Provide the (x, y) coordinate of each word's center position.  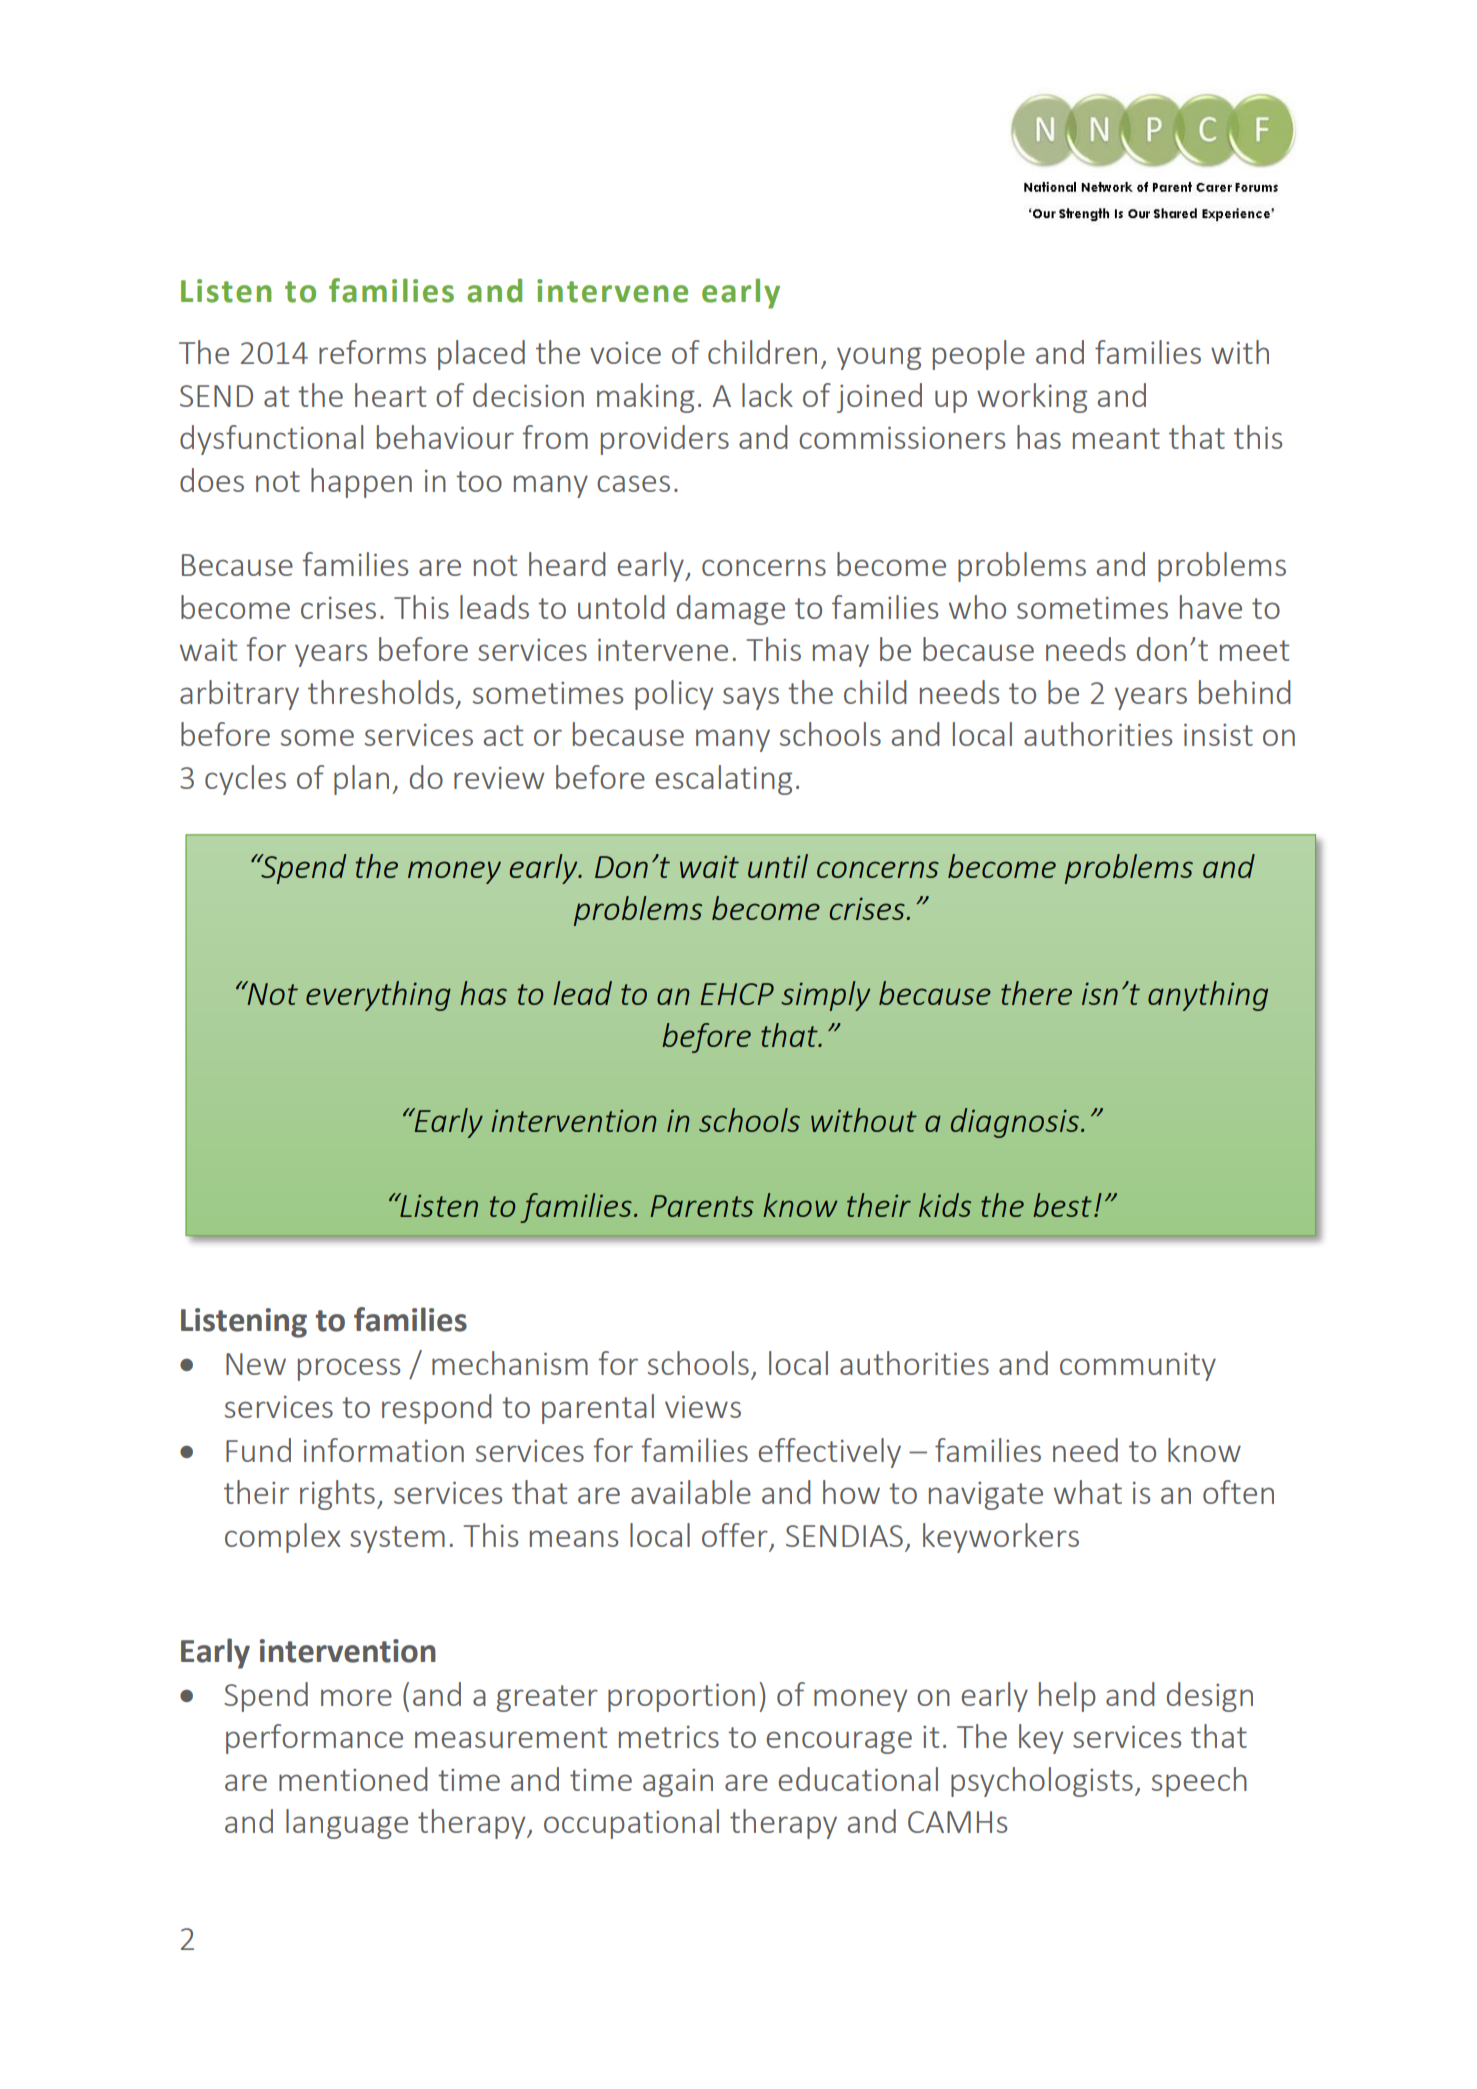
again (678, 1783)
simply (825, 996)
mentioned (353, 1779)
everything (378, 996)
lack (767, 395)
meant (1116, 438)
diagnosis (1015, 1123)
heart (390, 395)
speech (1199, 1782)
